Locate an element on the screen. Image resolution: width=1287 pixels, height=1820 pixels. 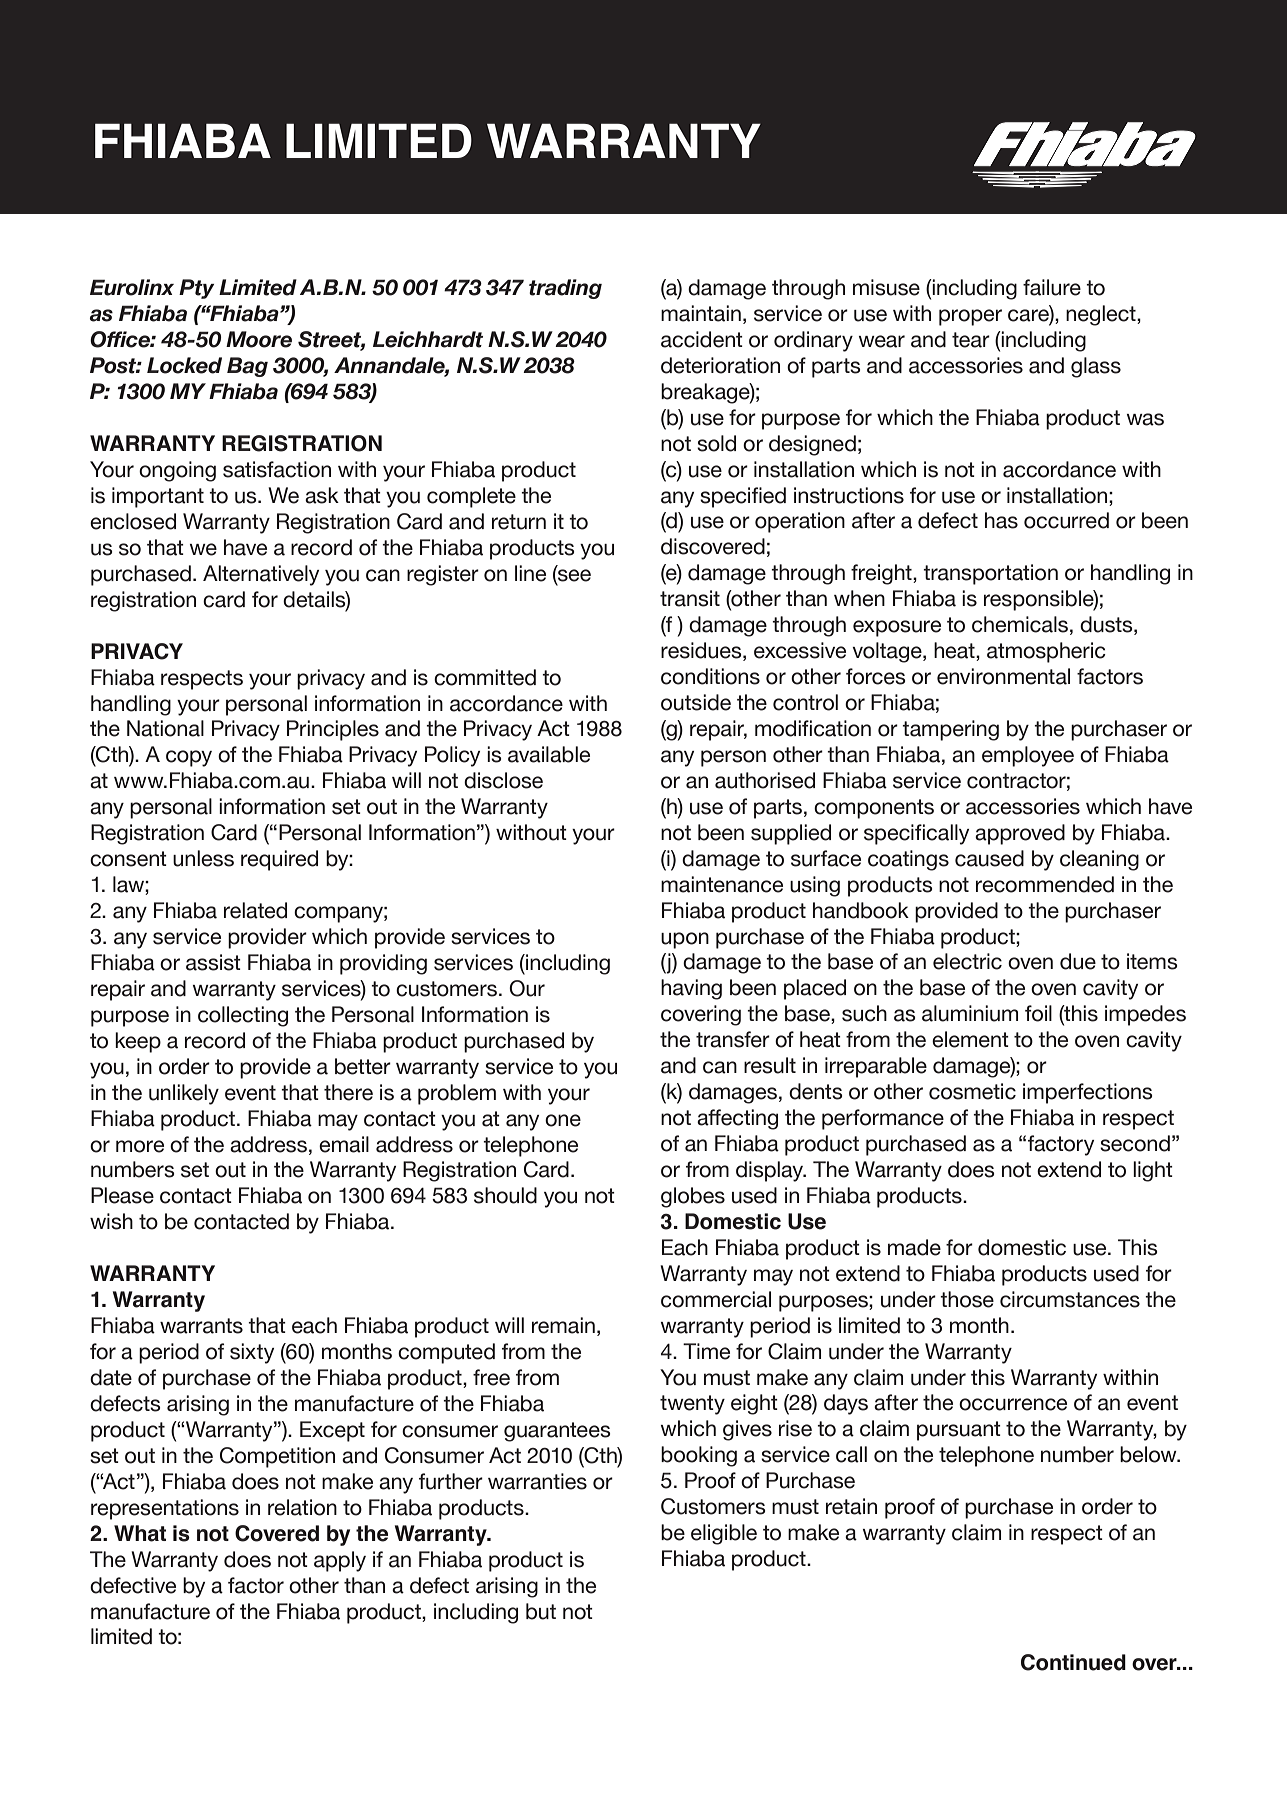
copy is located at coordinates (189, 758).
